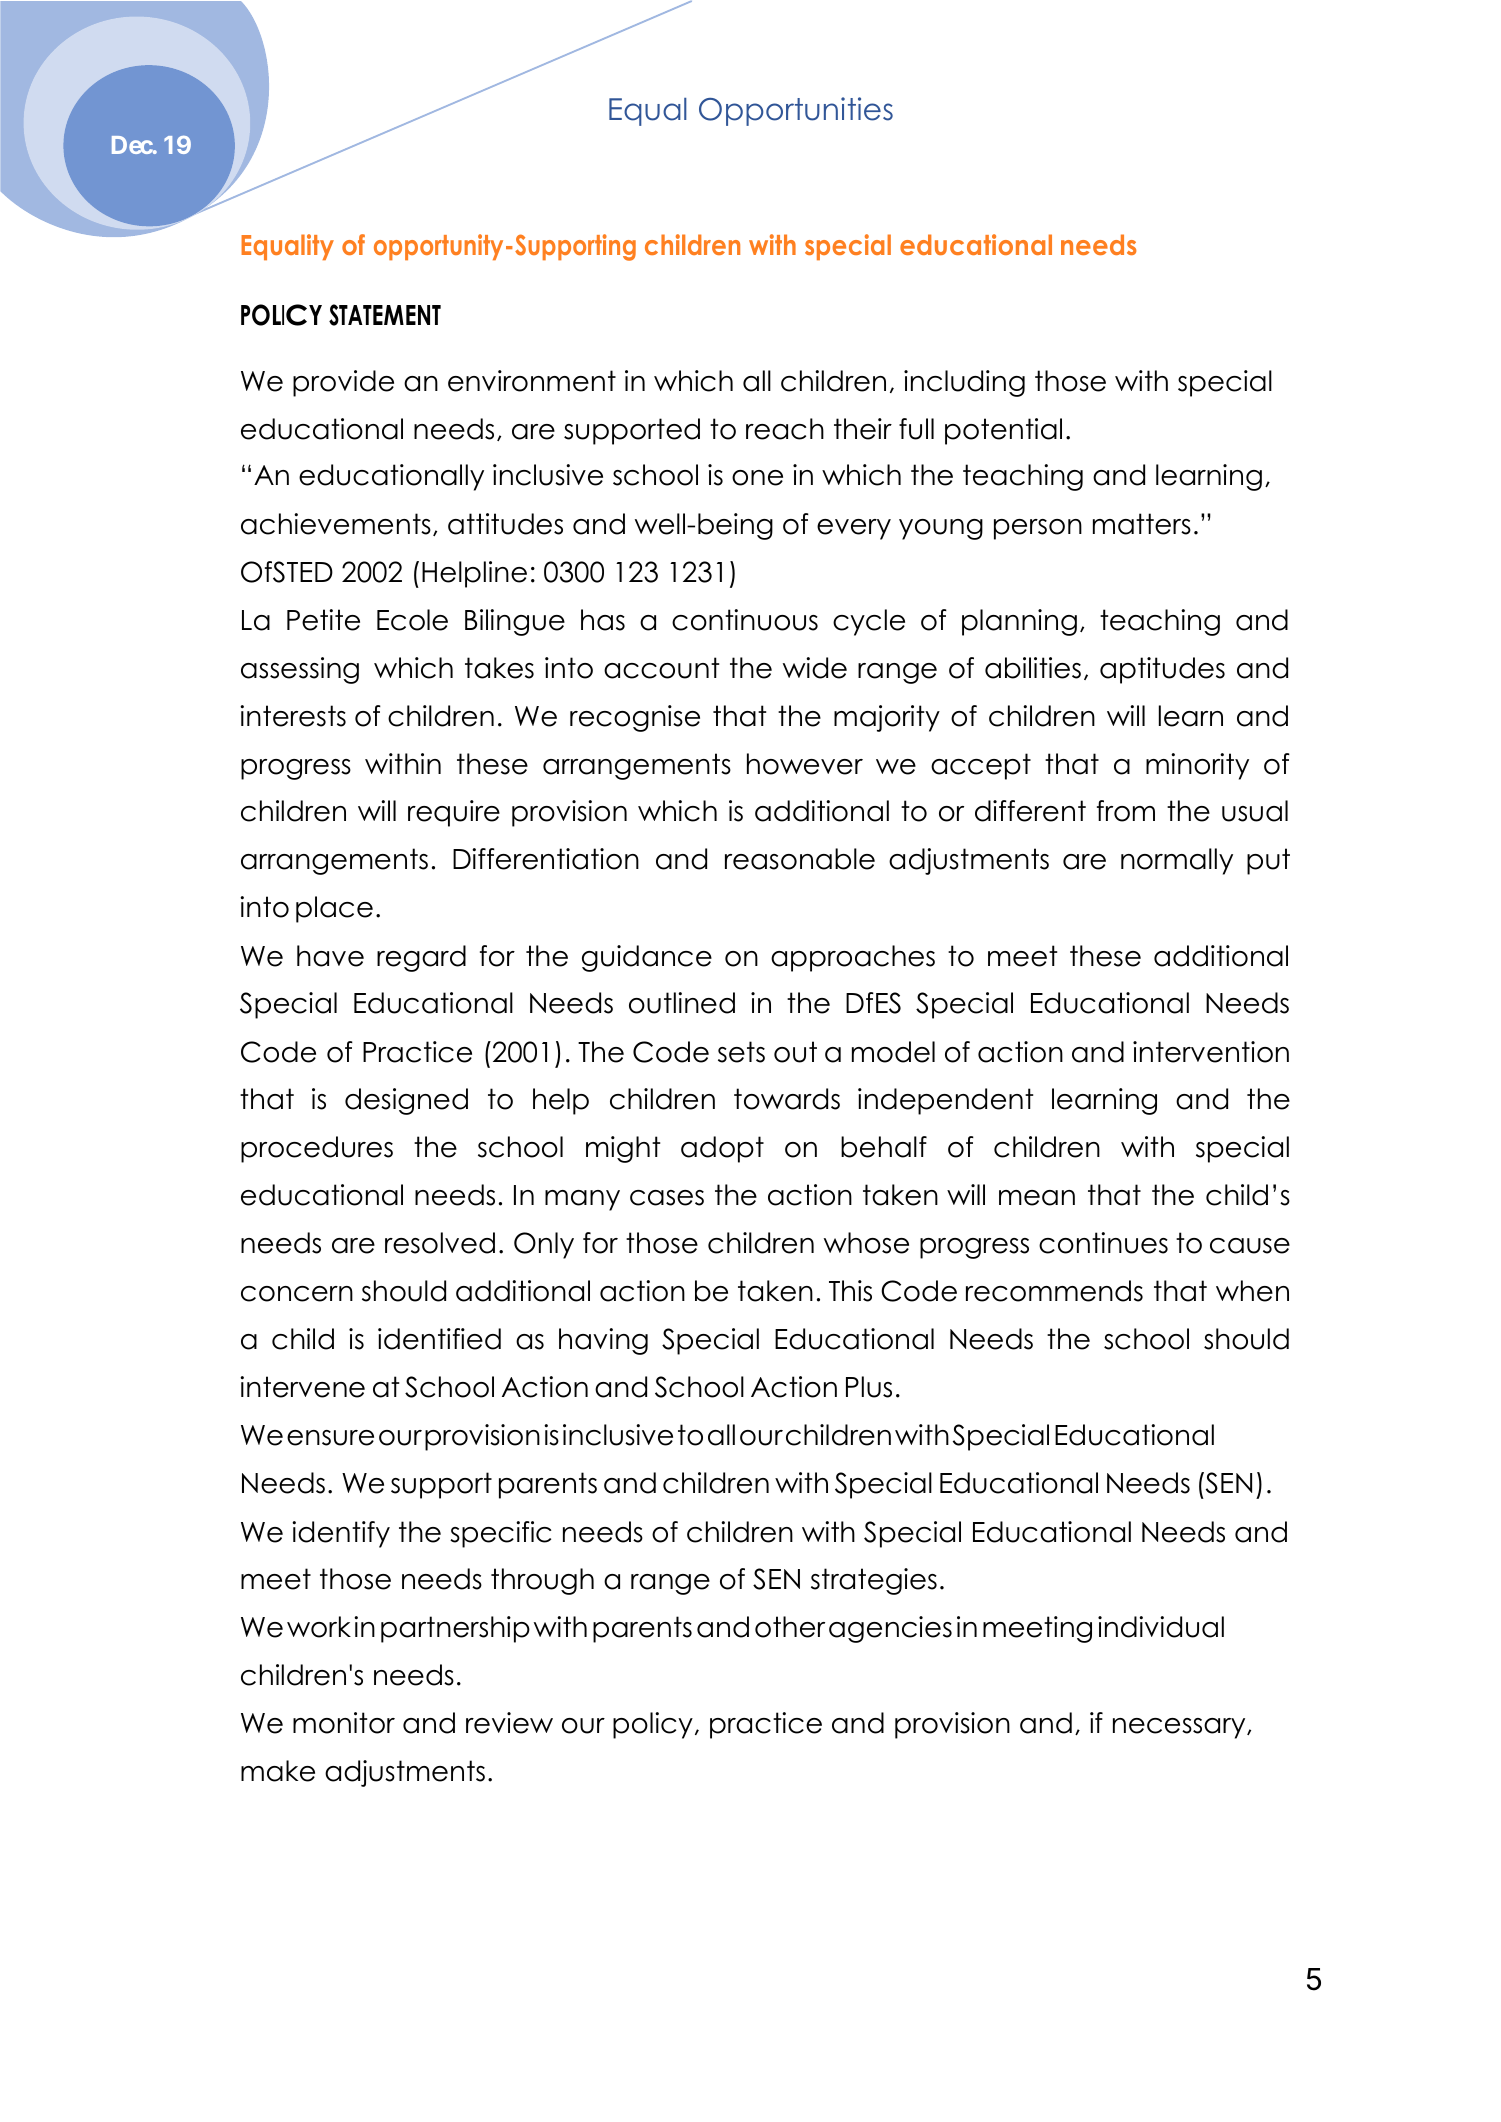 The image size is (1501, 2122). What do you see at coordinates (964, 383) in the screenshot?
I see `including` at bounding box center [964, 383].
